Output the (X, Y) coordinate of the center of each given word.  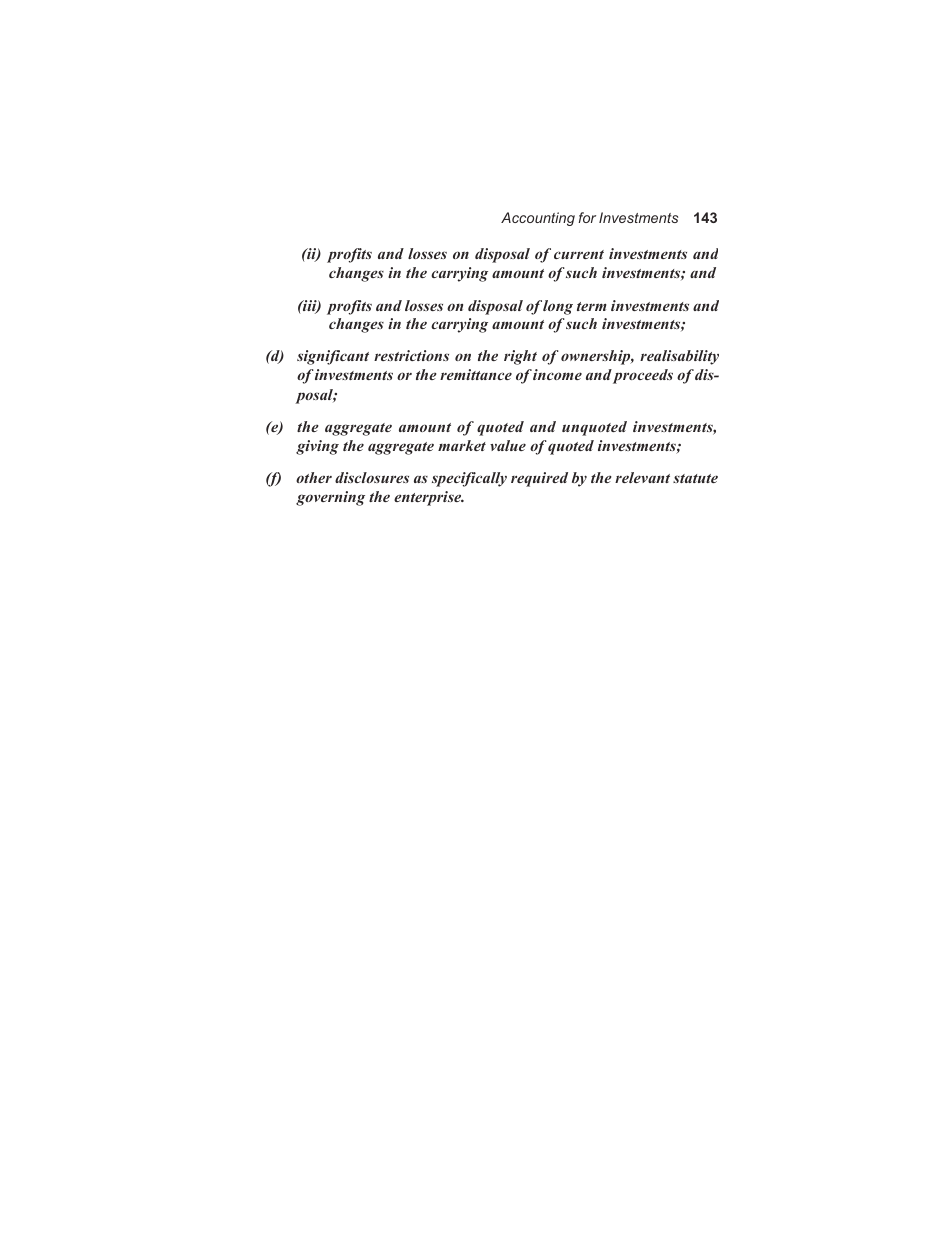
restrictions (411, 355)
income (557, 374)
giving (317, 447)
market (462, 445)
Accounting (538, 219)
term (592, 306)
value (508, 445)
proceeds (643, 376)
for (587, 217)
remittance (476, 374)
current (579, 254)
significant (333, 357)
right (520, 357)
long (558, 307)
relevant (642, 477)
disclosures (372, 477)
